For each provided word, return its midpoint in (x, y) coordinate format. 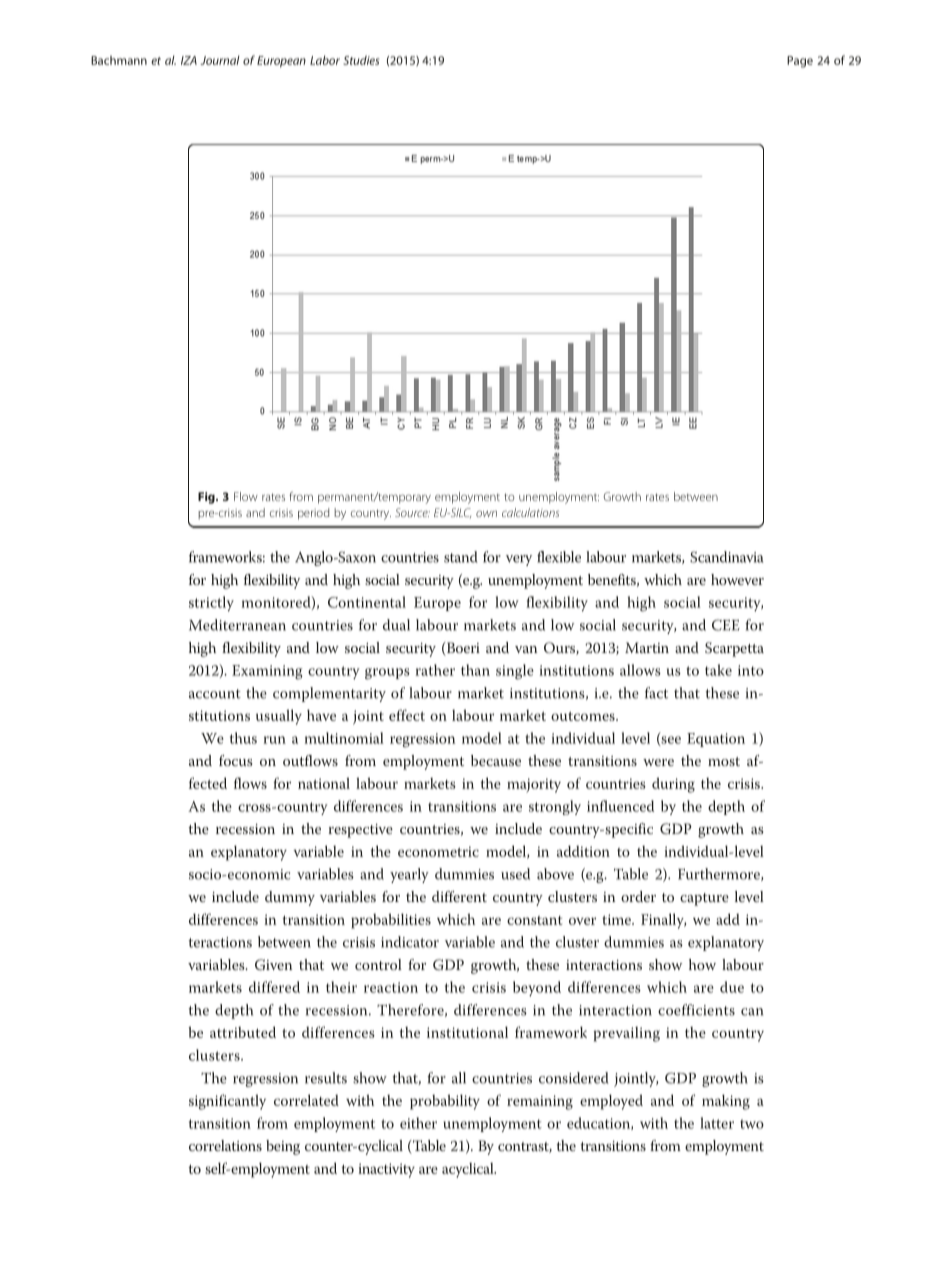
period (314, 514)
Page (800, 62)
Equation (716, 740)
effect (407, 715)
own (486, 513)
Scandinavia (726, 557)
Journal (220, 60)
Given (273, 965)
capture (704, 899)
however (737, 579)
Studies (361, 60)
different (459, 896)
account (215, 694)
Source (412, 512)
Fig (207, 498)
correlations (225, 1145)
